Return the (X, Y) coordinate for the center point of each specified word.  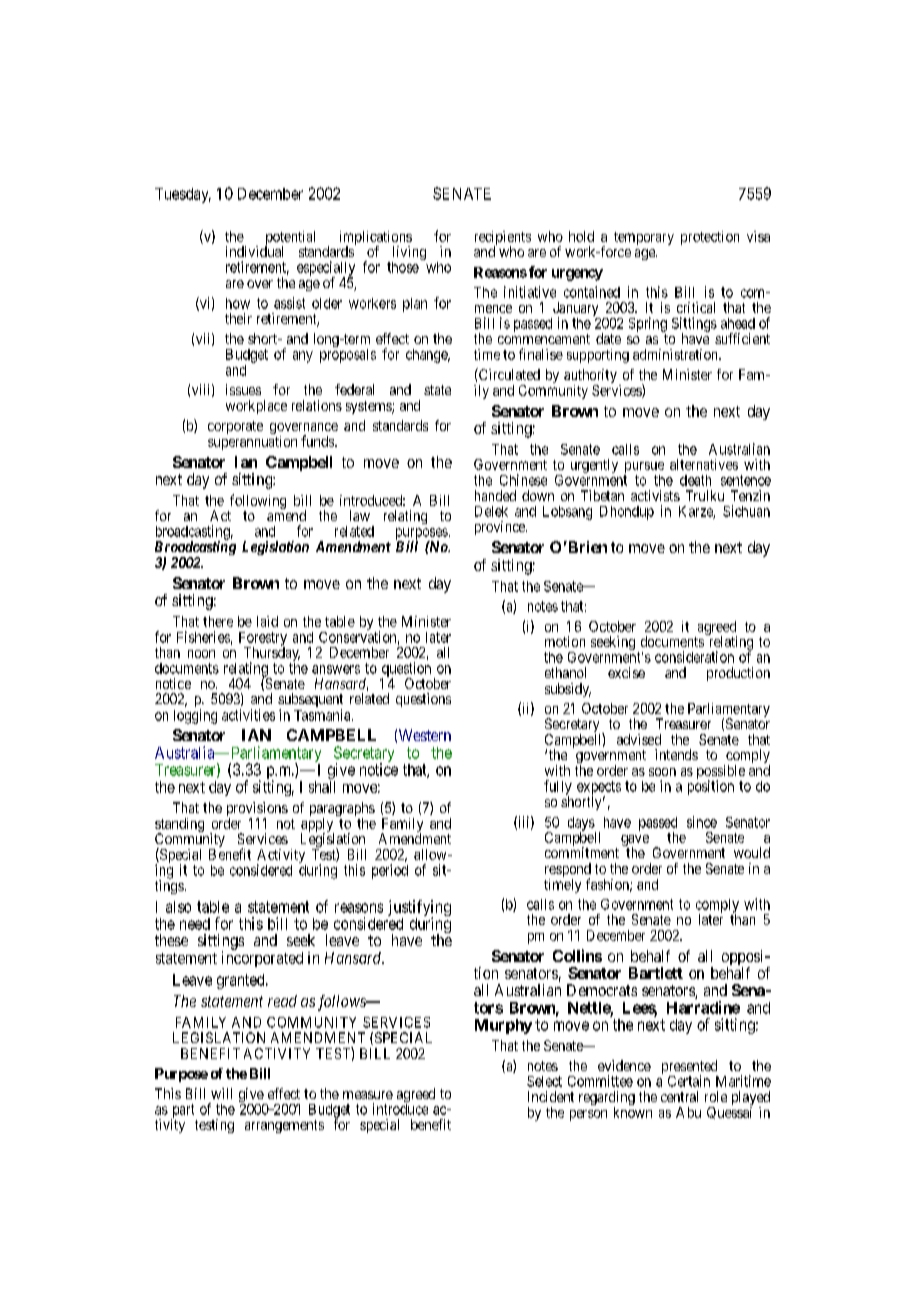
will (221, 1093)
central (679, 1096)
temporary (644, 238)
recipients (503, 239)
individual (254, 250)
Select (544, 1081)
